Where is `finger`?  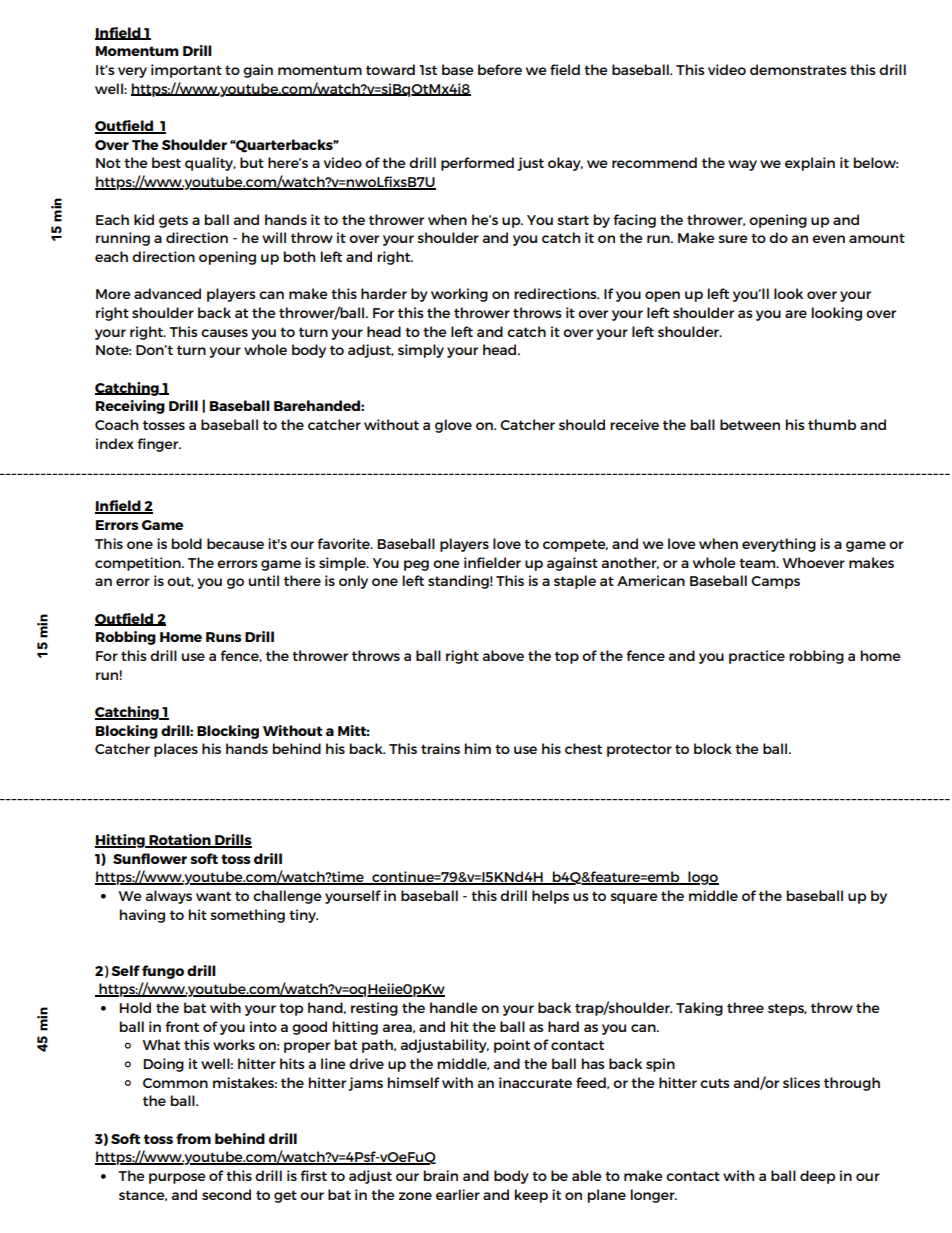
finger is located at coordinates (159, 445).
